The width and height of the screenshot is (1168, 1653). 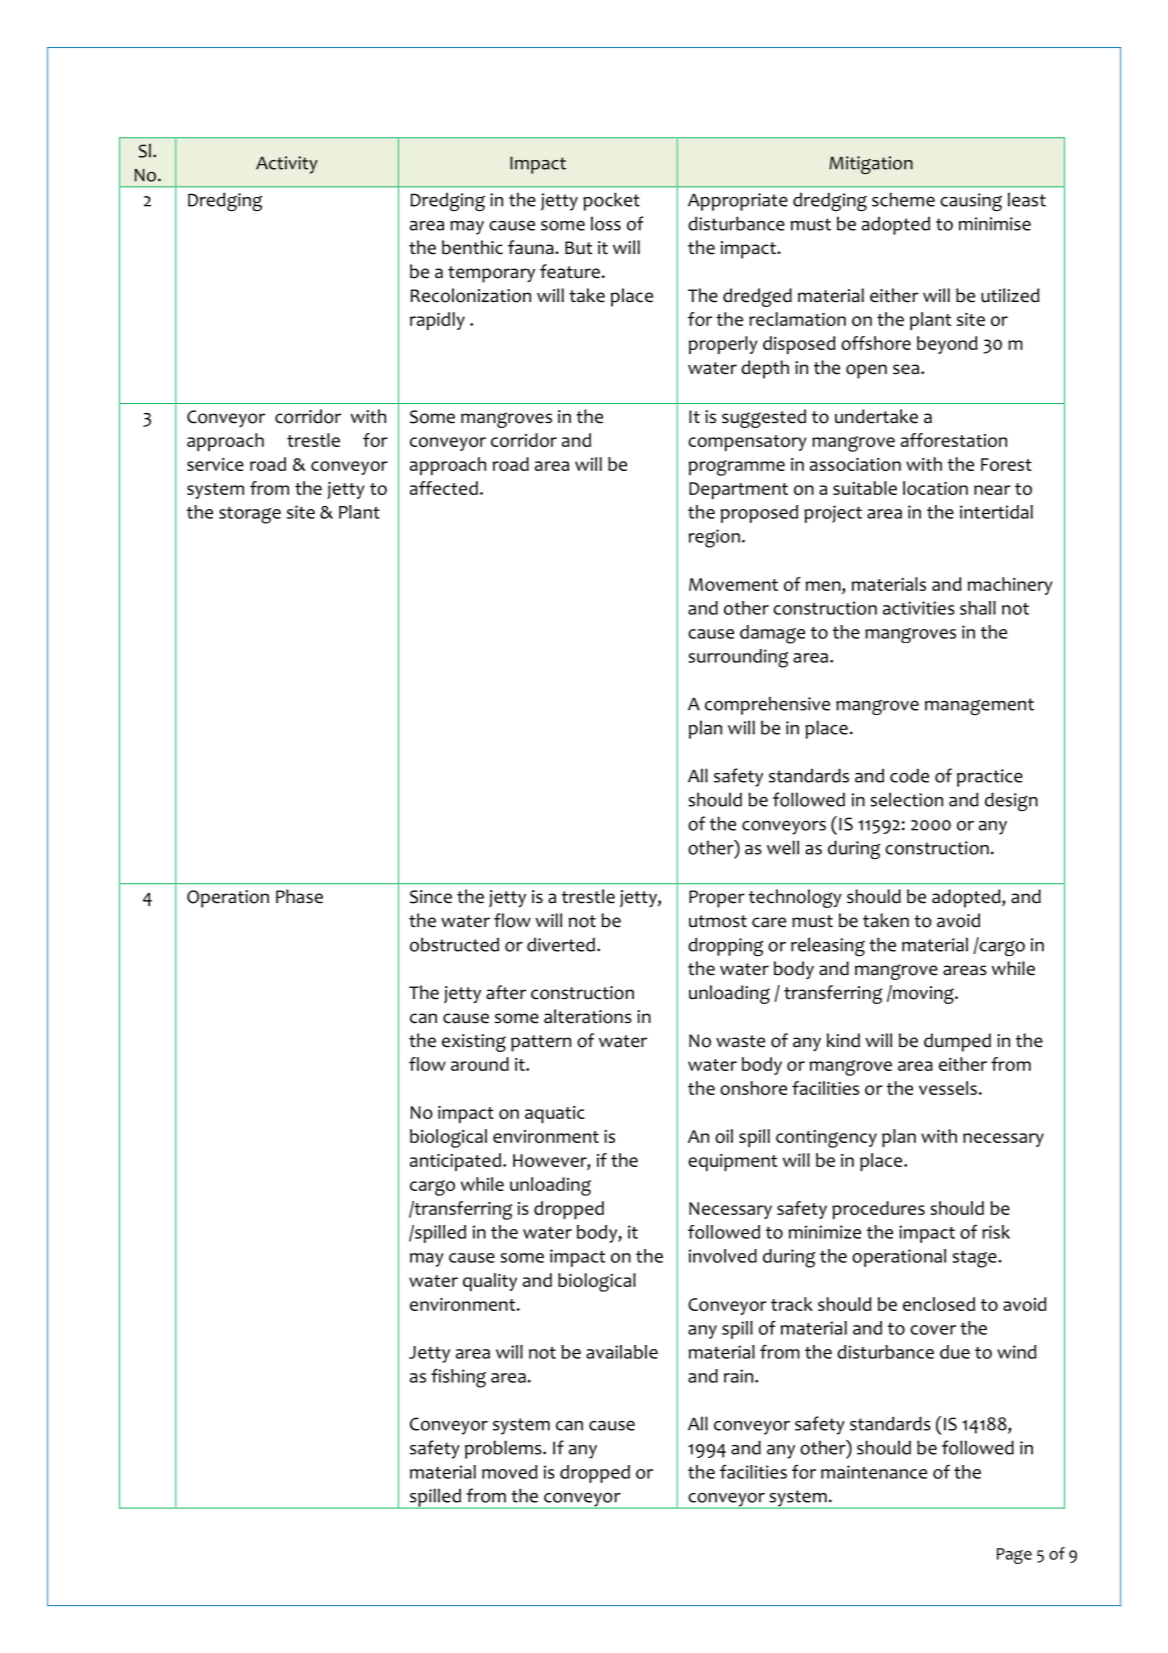 What do you see at coordinates (606, 223) in the screenshot?
I see `loss` at bounding box center [606, 223].
